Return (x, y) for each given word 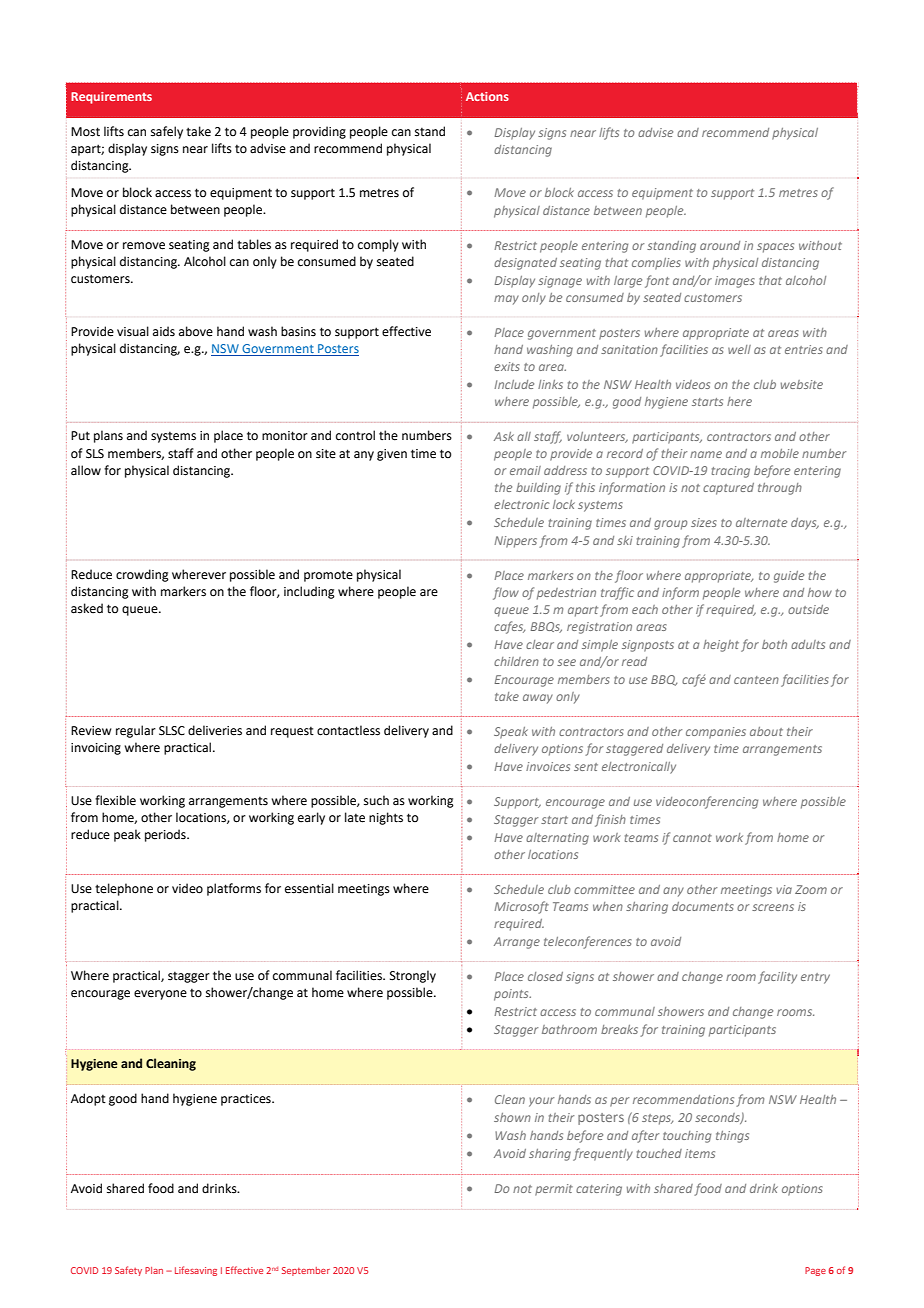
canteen (756, 680)
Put (80, 436)
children (516, 661)
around (720, 245)
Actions (487, 96)
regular (136, 731)
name (706, 454)
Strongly (413, 976)
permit (554, 1190)
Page (815, 1271)
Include (514, 384)
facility (777, 977)
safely (167, 132)
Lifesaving (196, 1271)
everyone (160, 995)
